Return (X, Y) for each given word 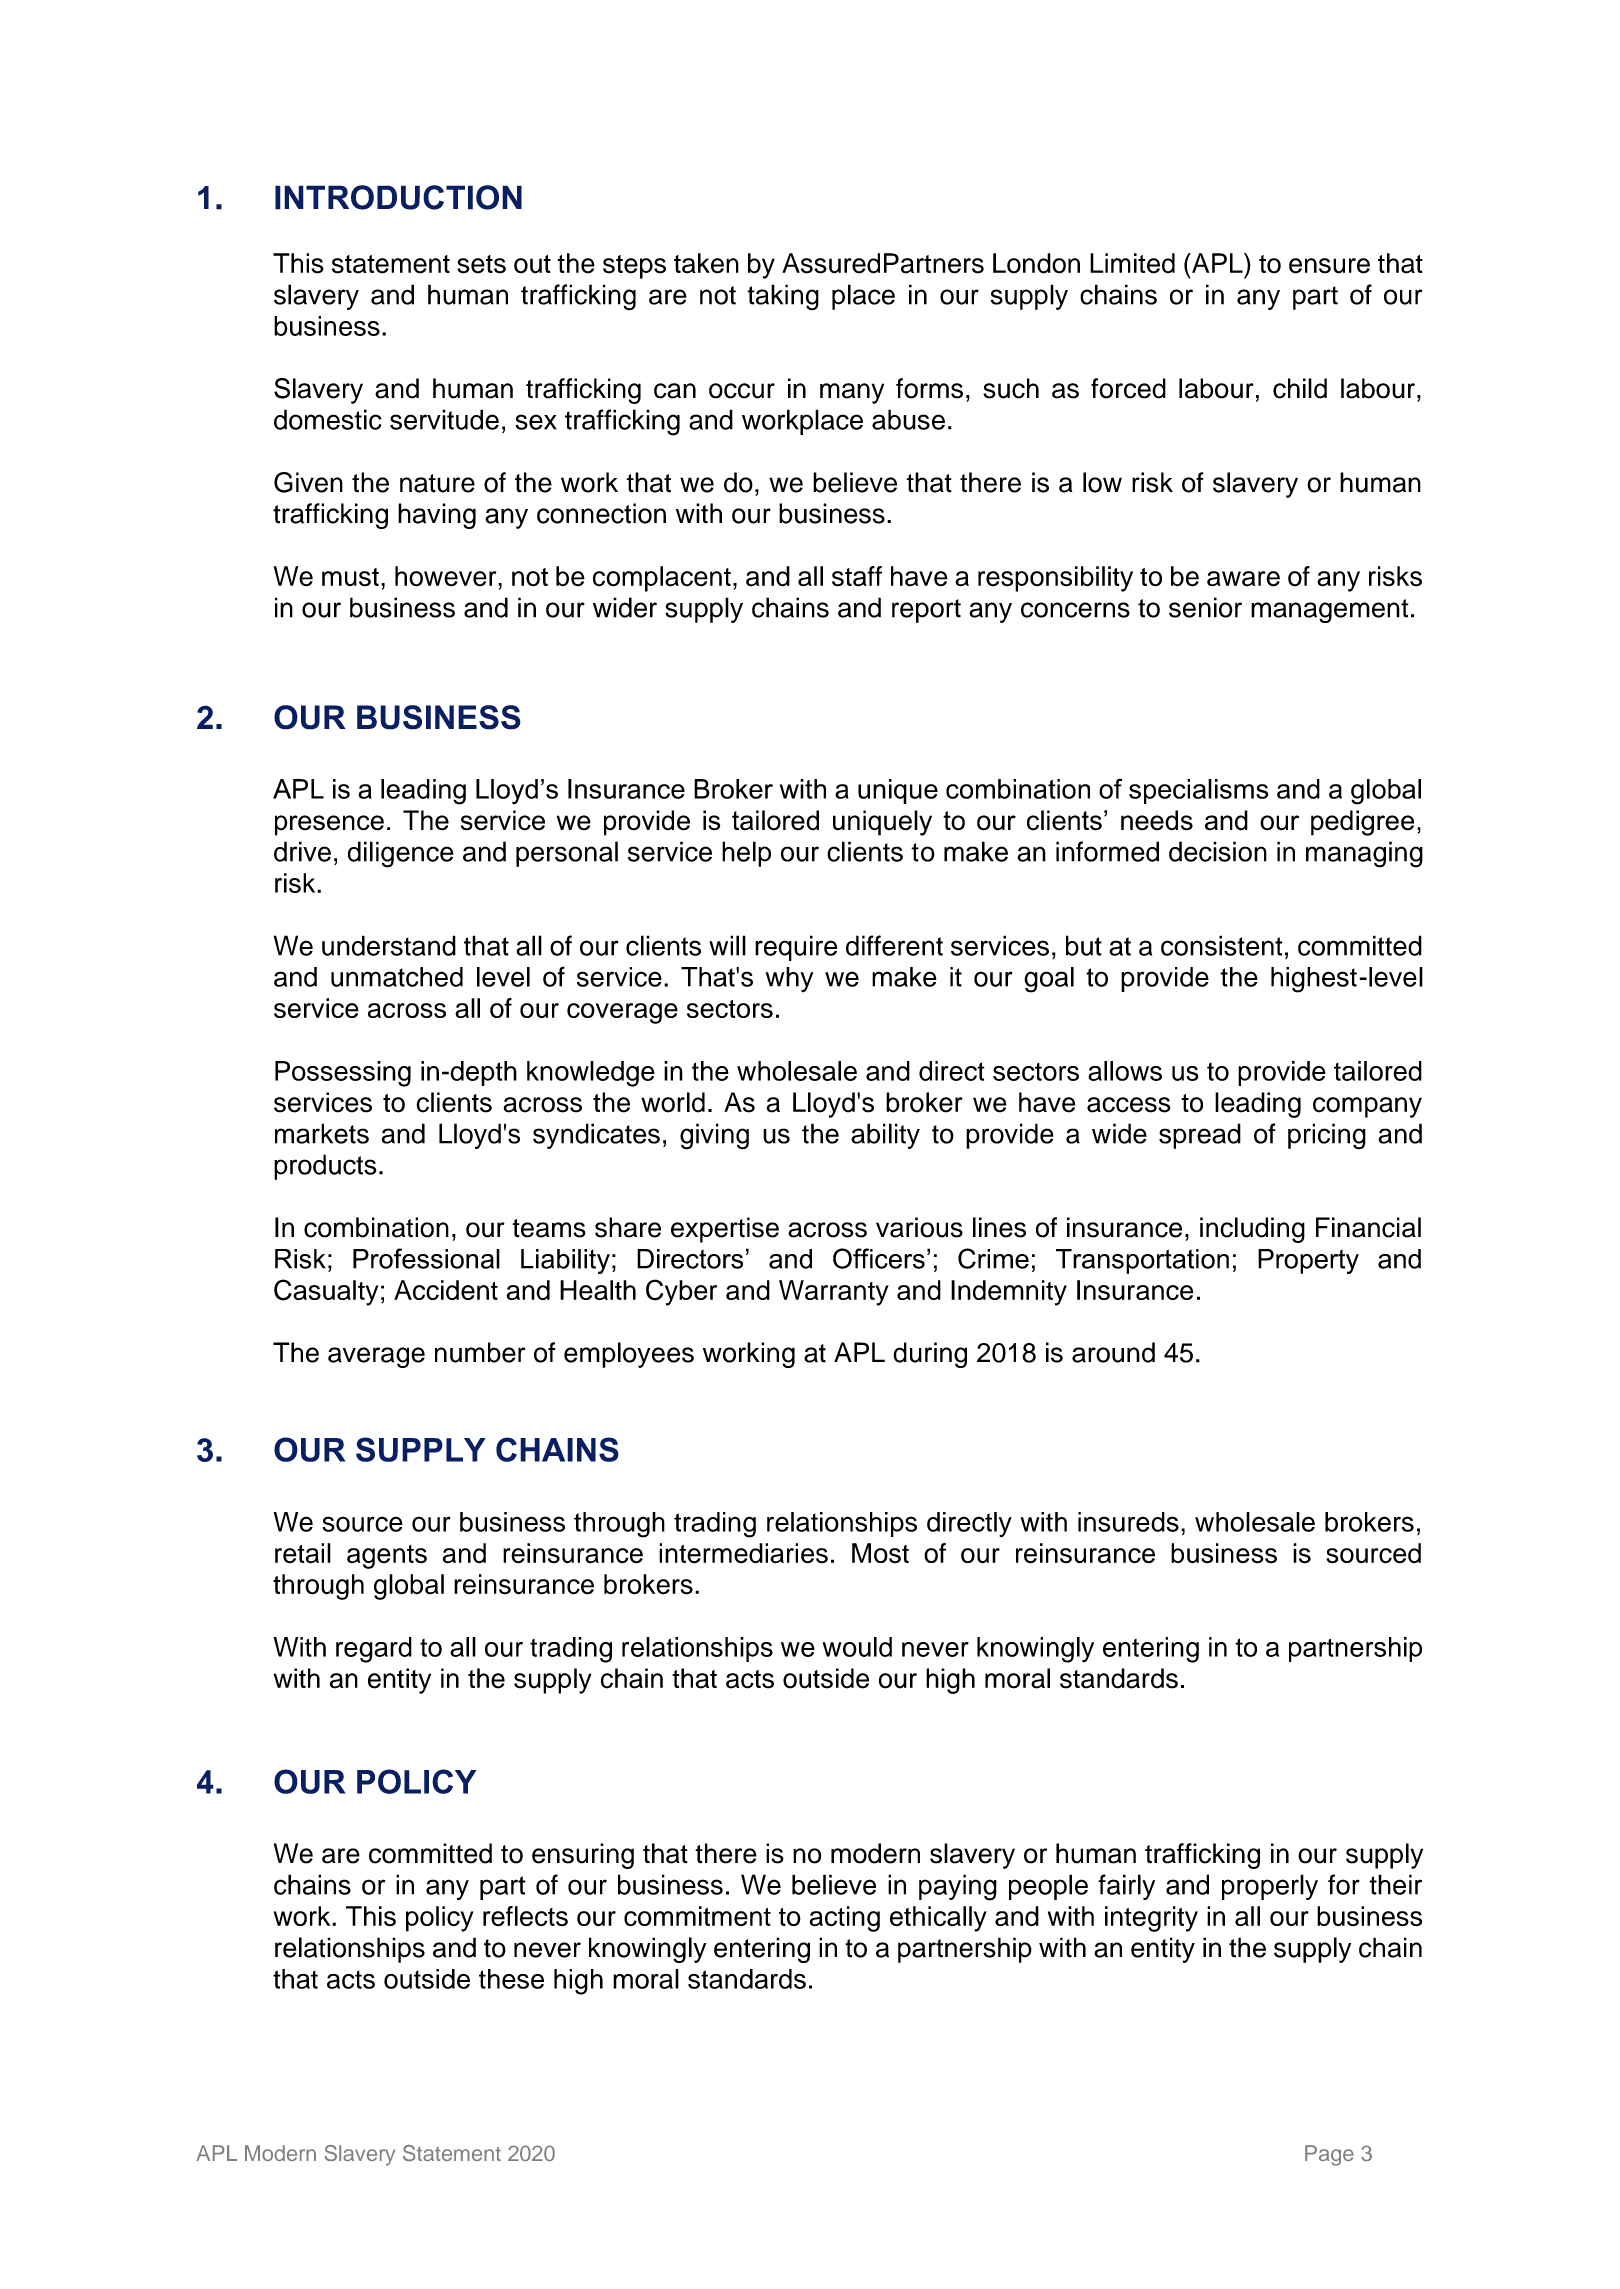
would (857, 1647)
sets (481, 264)
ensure (1329, 266)
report (926, 611)
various (919, 1227)
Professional (426, 1258)
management (1330, 611)
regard (374, 1650)
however (447, 576)
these (511, 1979)
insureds (1128, 1522)
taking (783, 297)
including (1252, 1230)
